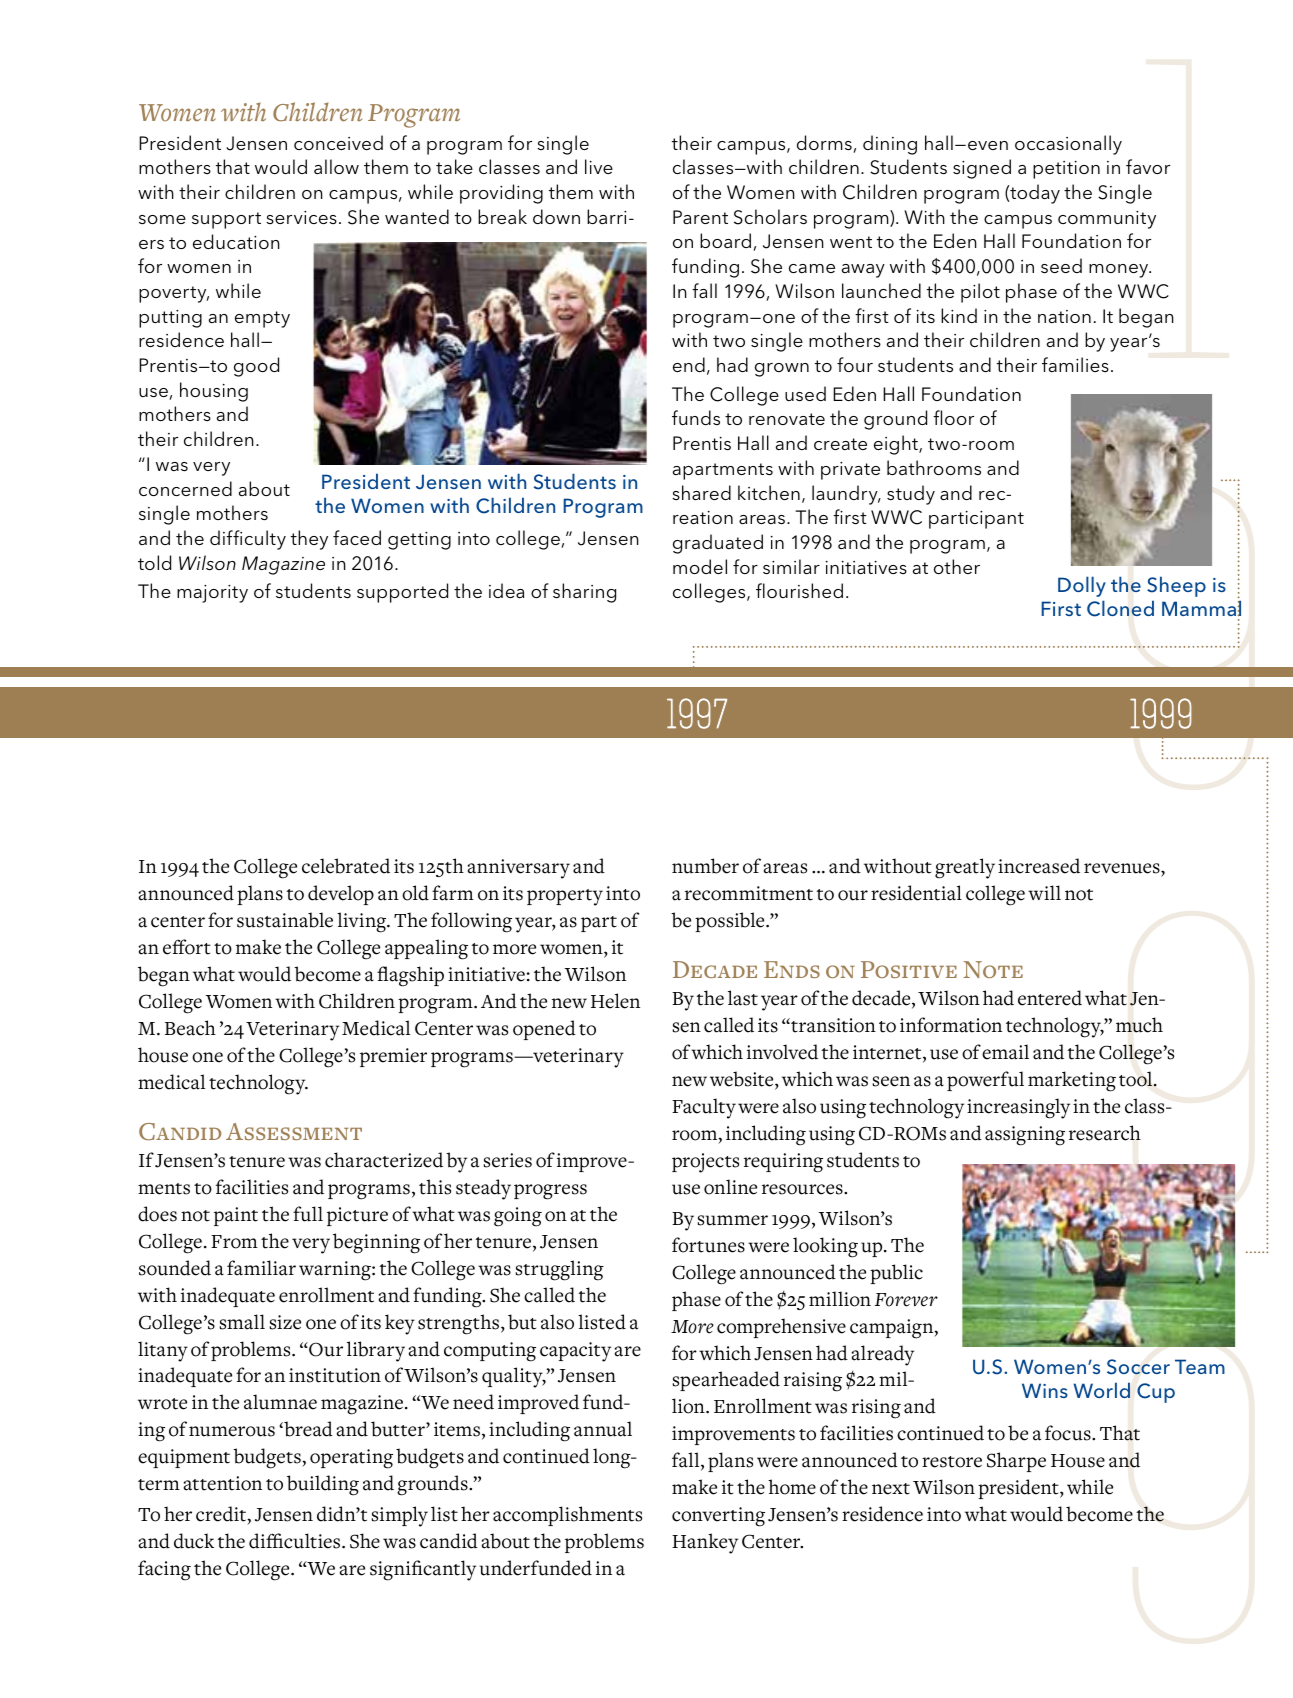  Describe the element at coordinates (1016, 1462) in the screenshot. I see `Sharpe` at that location.
